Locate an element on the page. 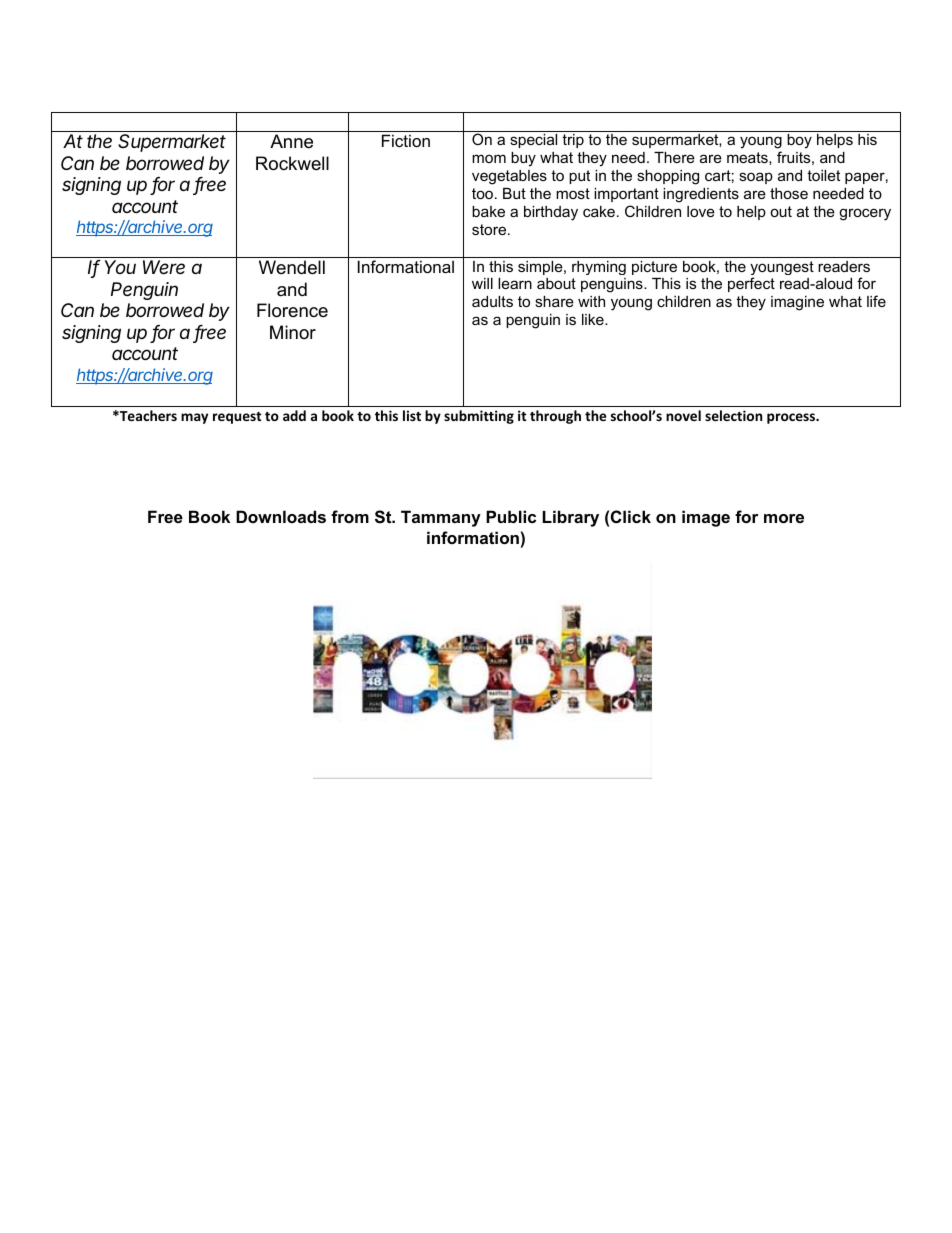 The height and width of the page is (1233, 952). toilet is located at coordinates (823, 175).
